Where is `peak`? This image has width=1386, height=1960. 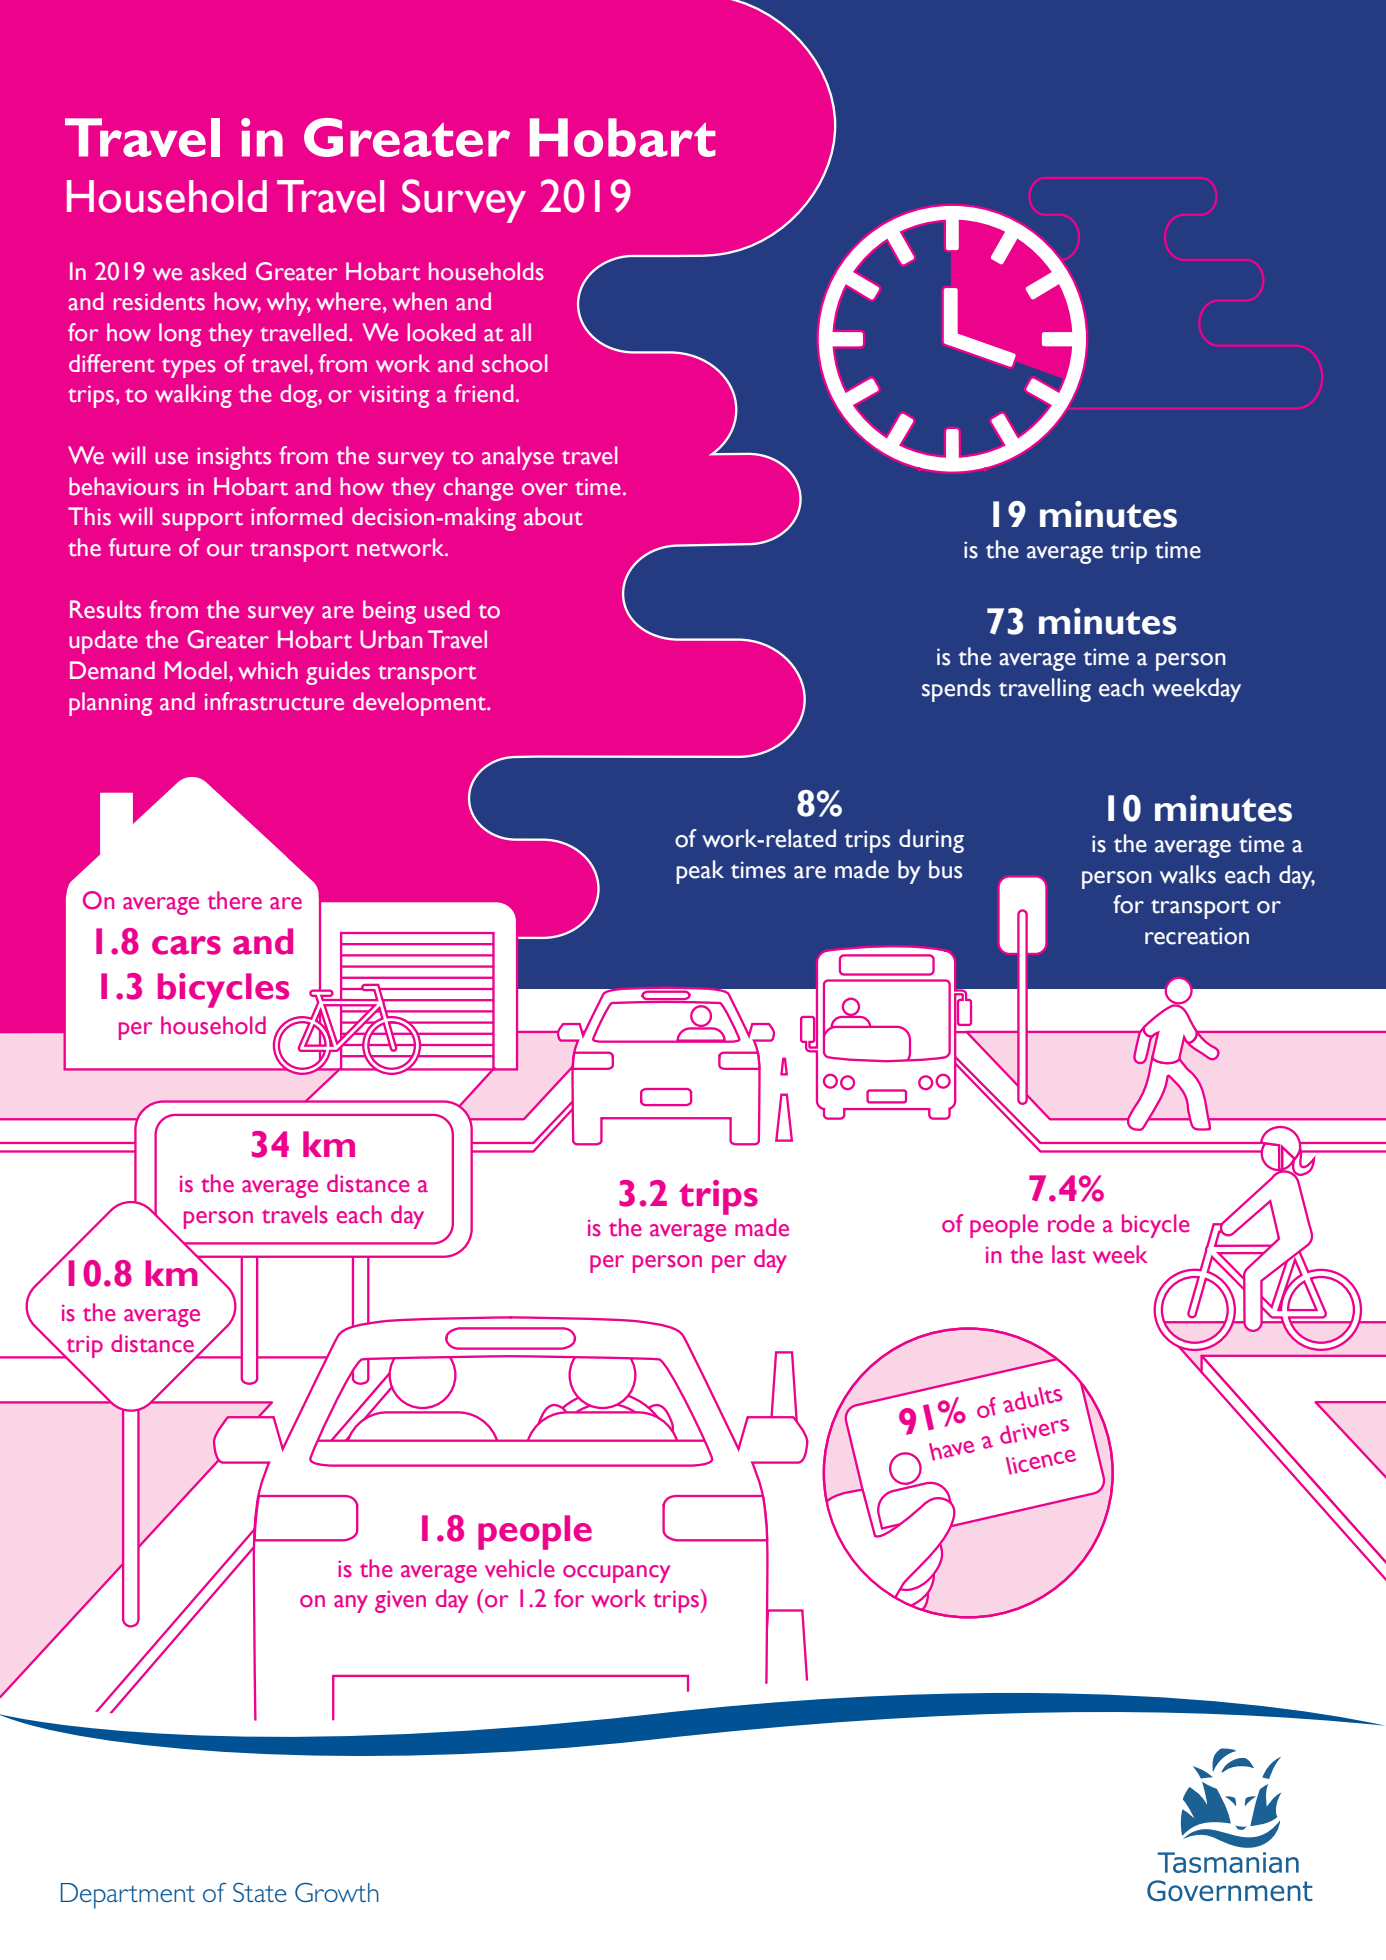 peak is located at coordinates (700, 872).
